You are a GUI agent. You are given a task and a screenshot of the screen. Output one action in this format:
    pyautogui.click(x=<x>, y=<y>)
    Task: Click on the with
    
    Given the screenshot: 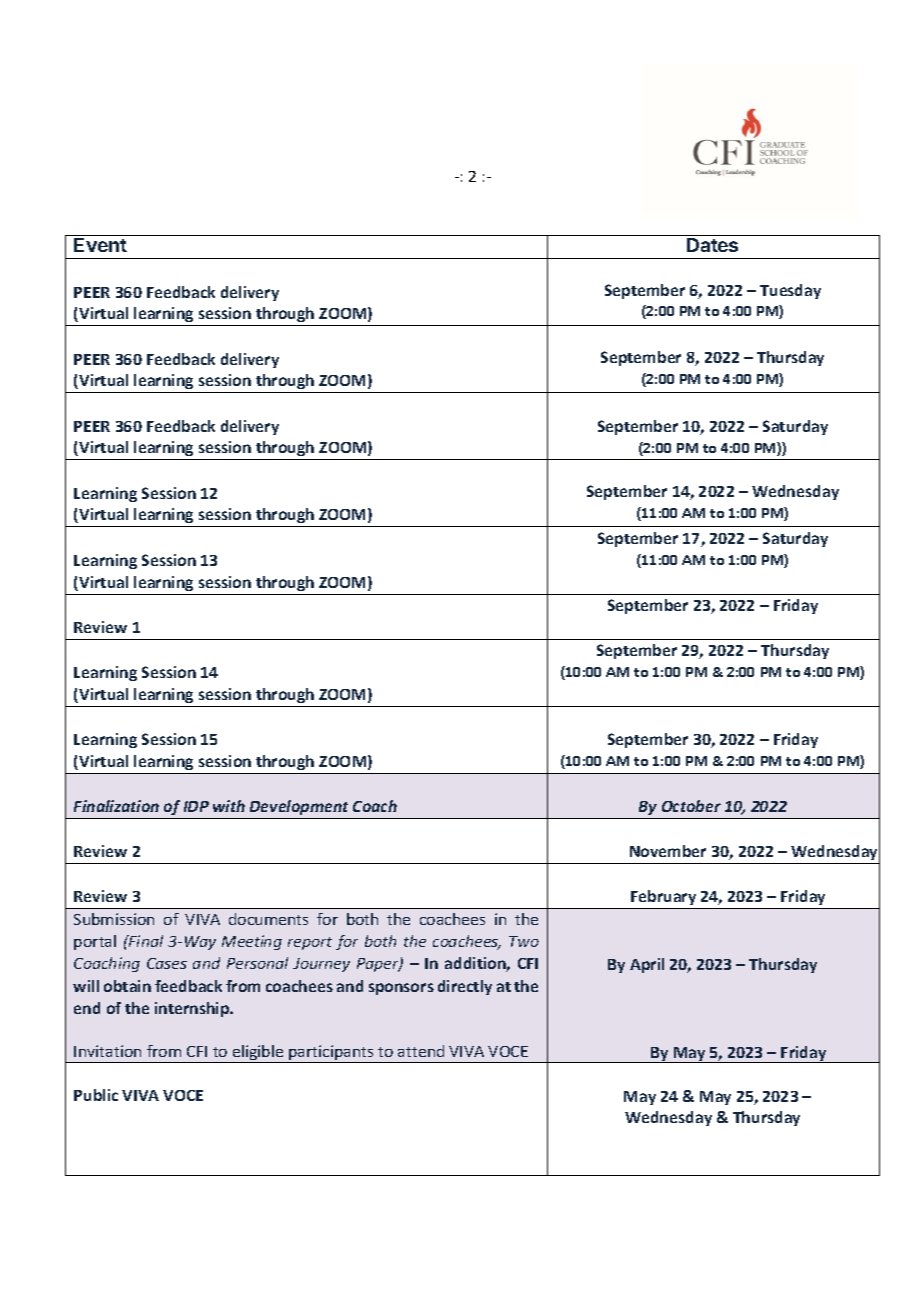 What is the action you would take?
    pyautogui.click(x=229, y=806)
